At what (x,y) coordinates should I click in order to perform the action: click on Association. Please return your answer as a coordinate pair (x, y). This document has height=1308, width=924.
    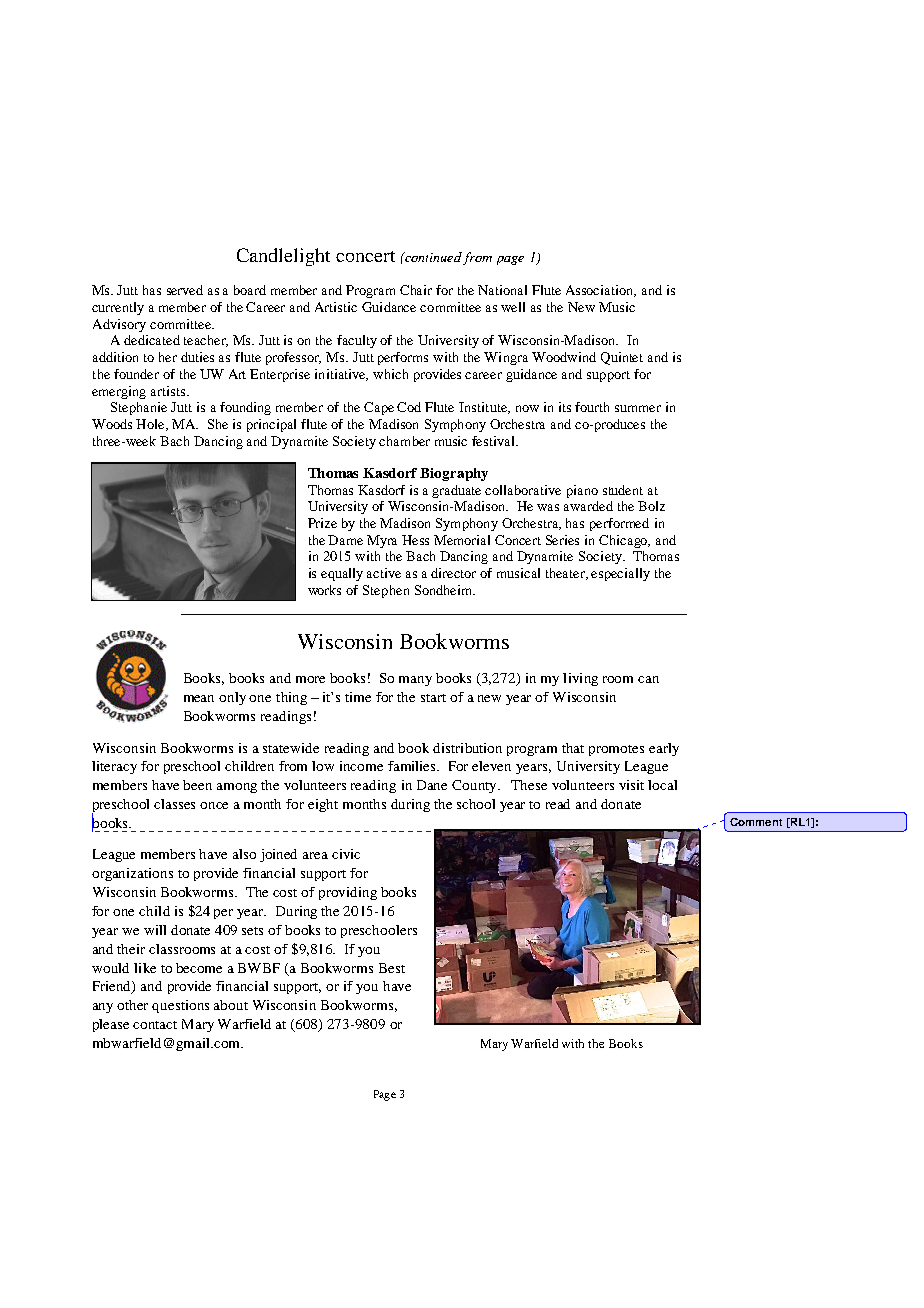
    Looking at the image, I should click on (601, 291).
